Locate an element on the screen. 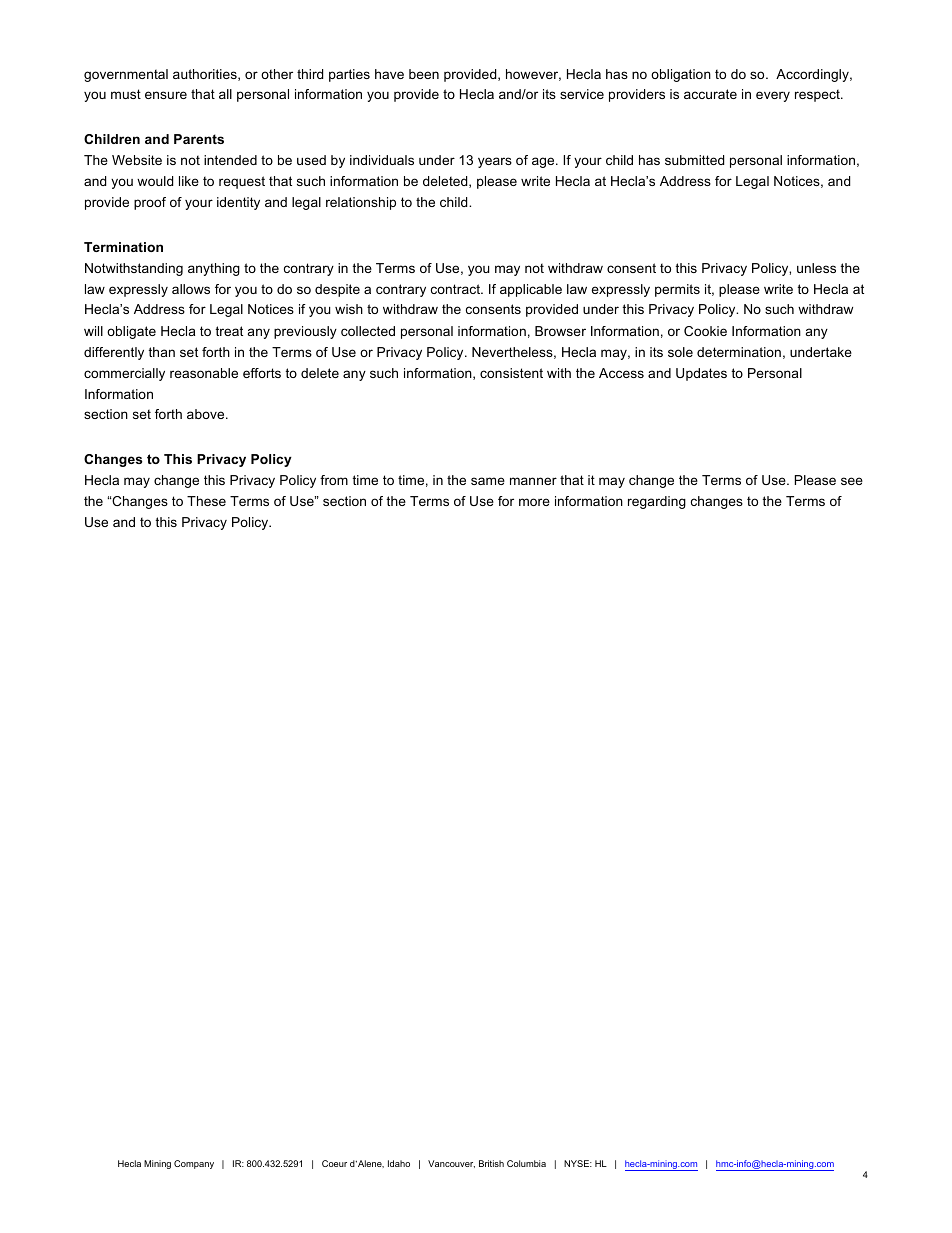 Image resolution: width=952 pixels, height=1233 pixels. ensure is located at coordinates (166, 95).
